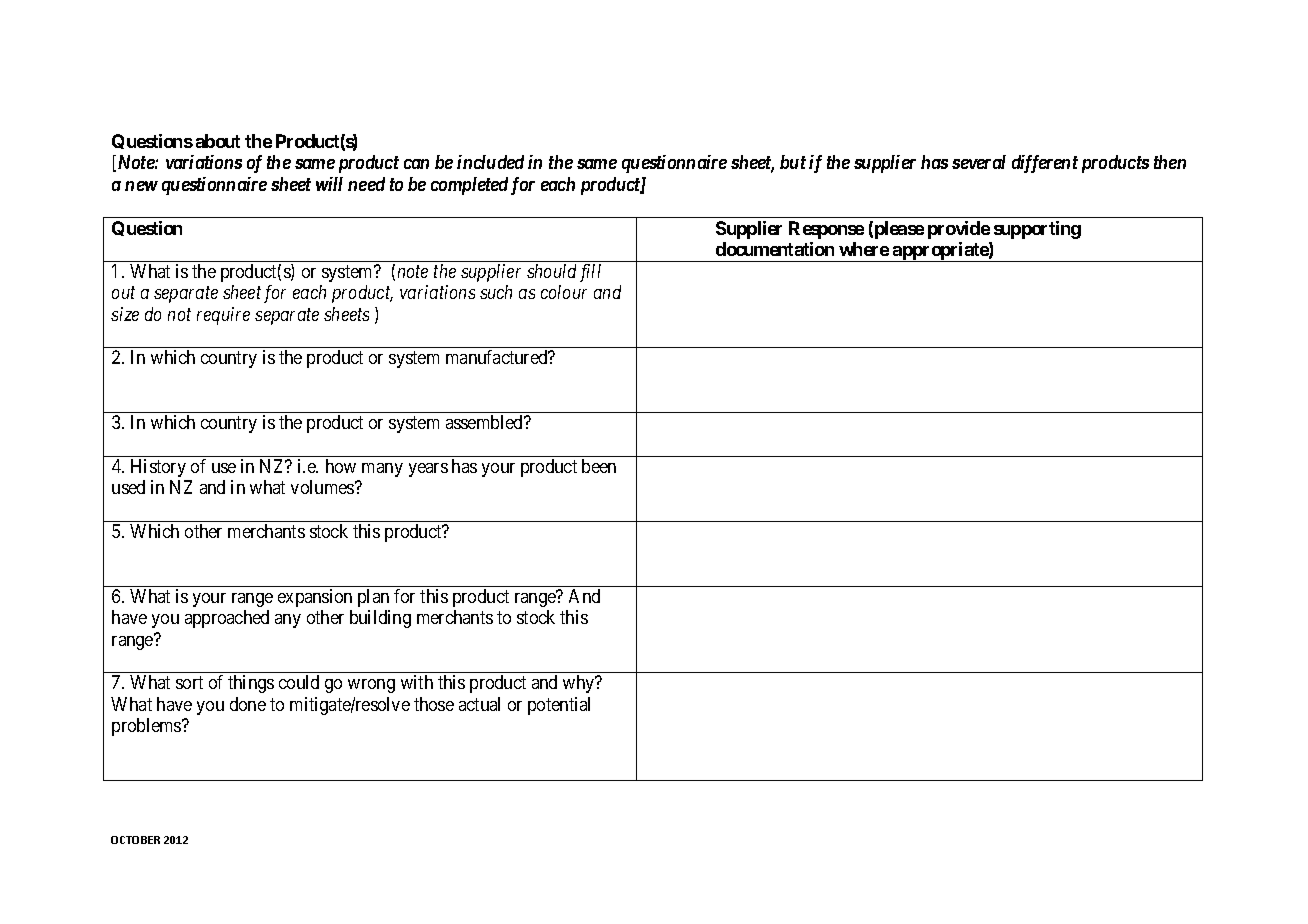 Image resolution: width=1308 pixels, height=924 pixels. Describe the element at coordinates (580, 684) in the screenshot. I see `why` at that location.
